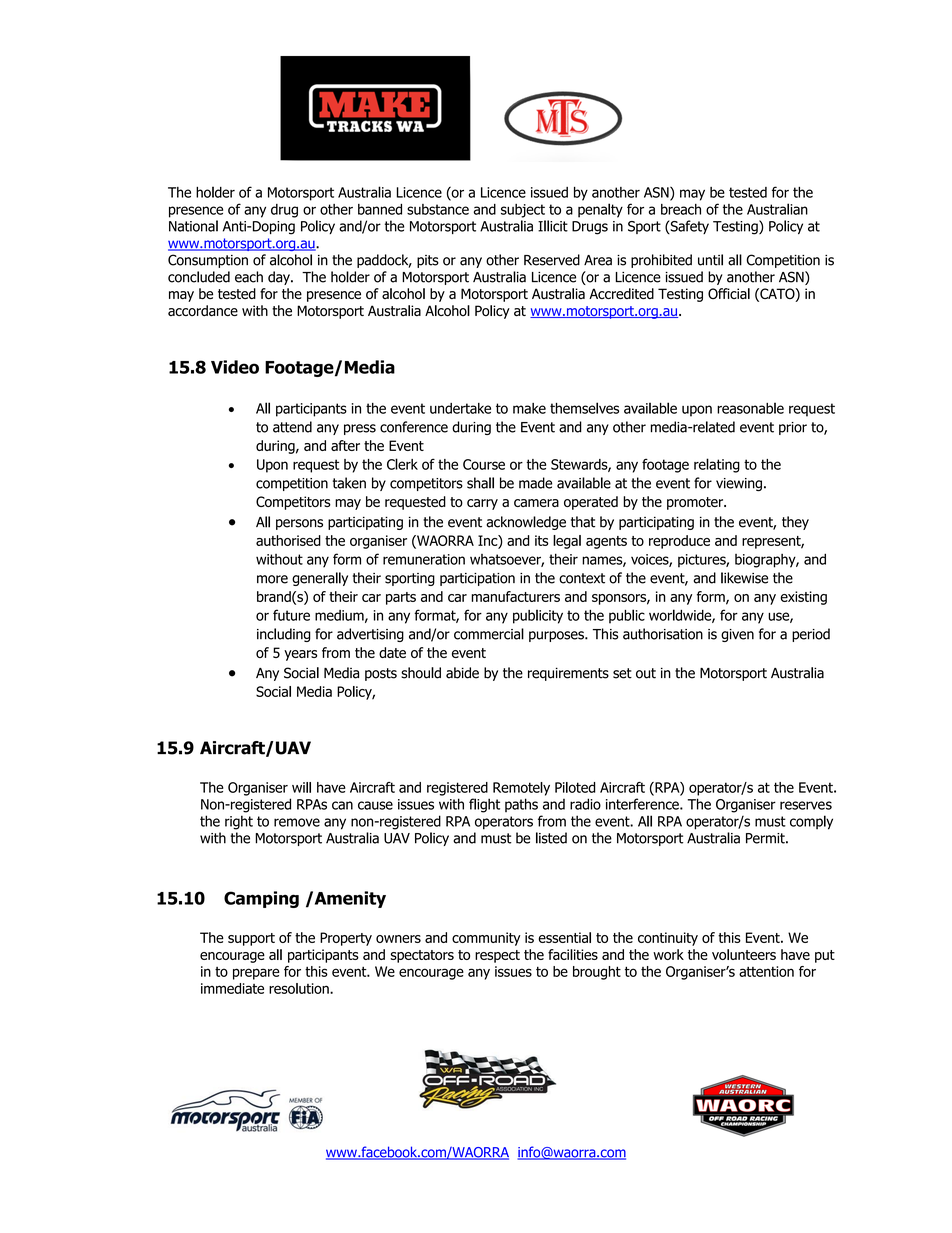  I want to click on attend, so click(292, 427).
